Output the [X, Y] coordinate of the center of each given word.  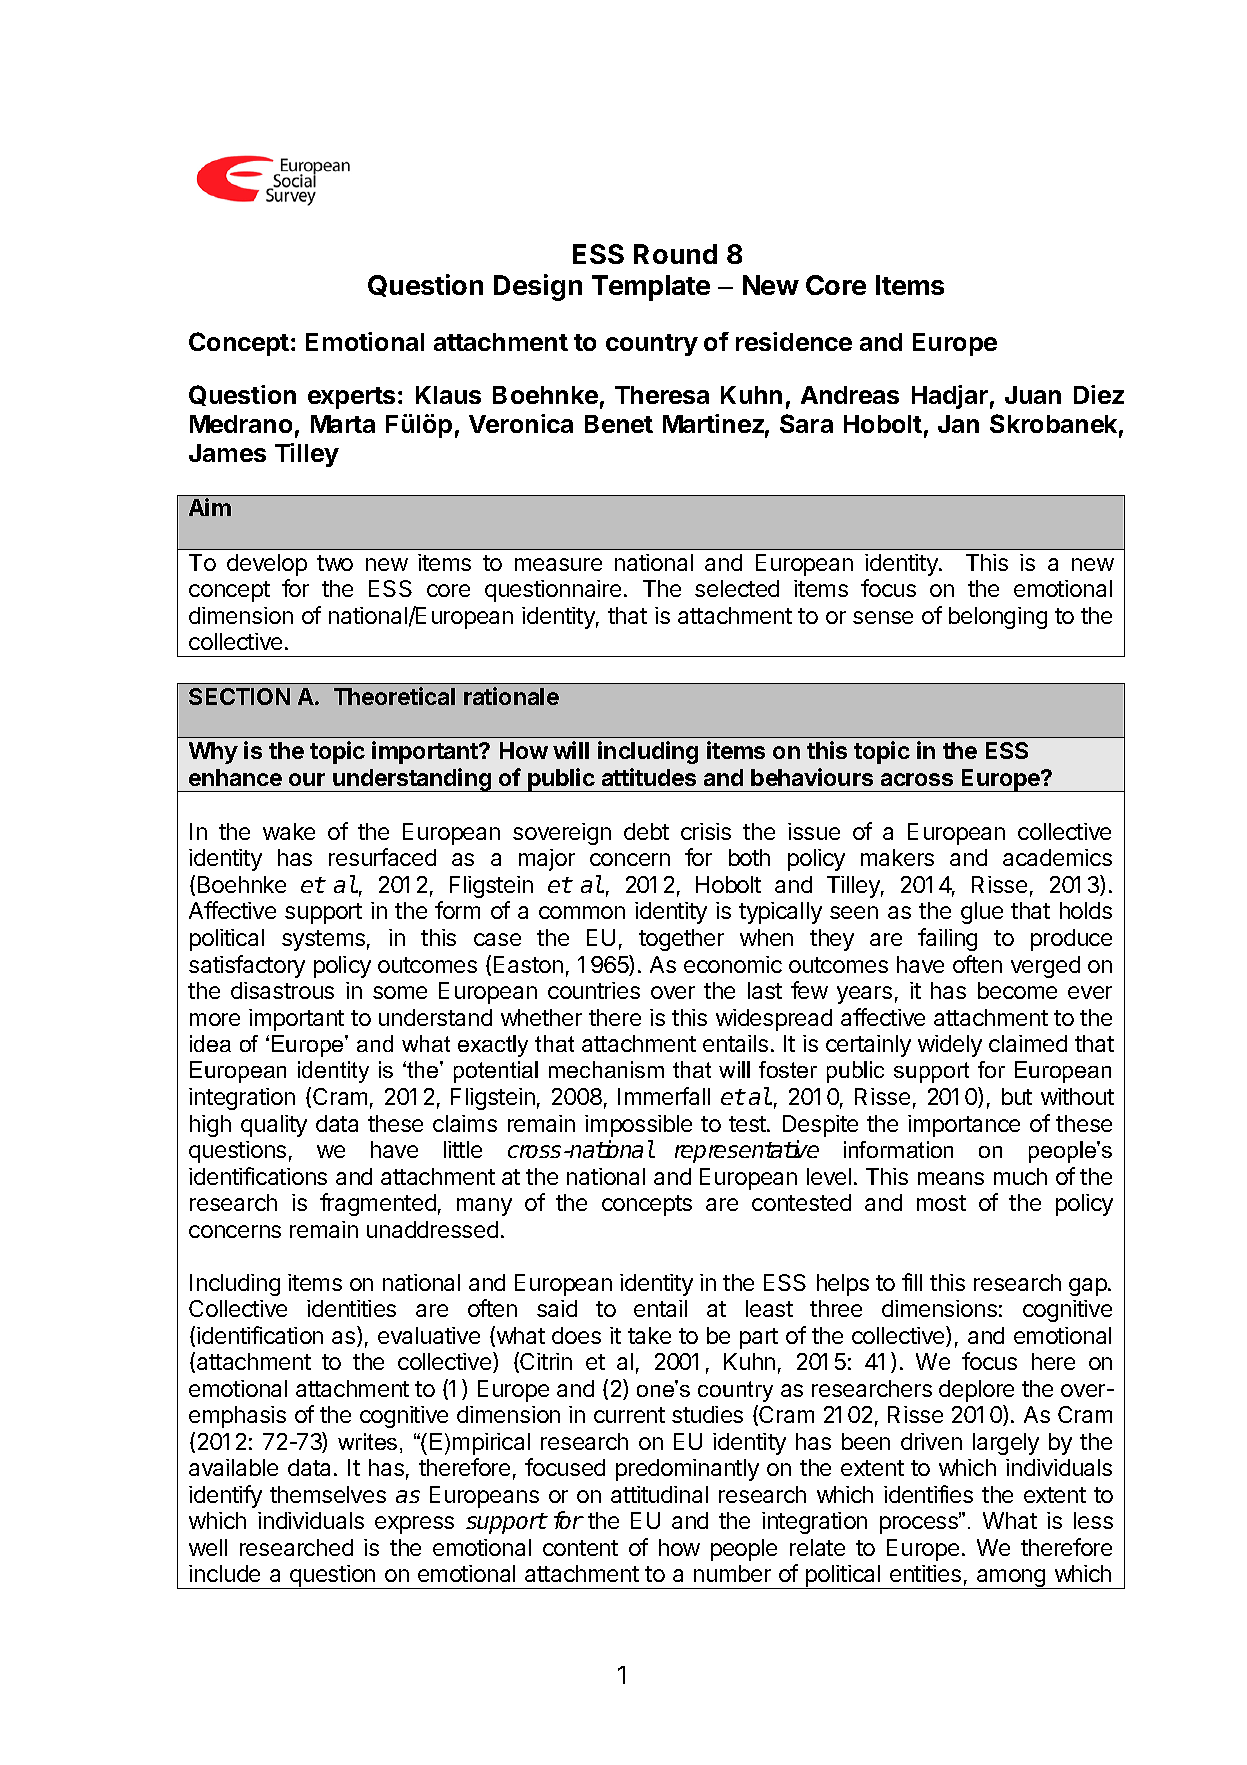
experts [351, 398]
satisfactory [247, 966]
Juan [1033, 395]
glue [982, 913]
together [681, 940]
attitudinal [659, 1494]
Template [651, 288]
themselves [328, 1494]
